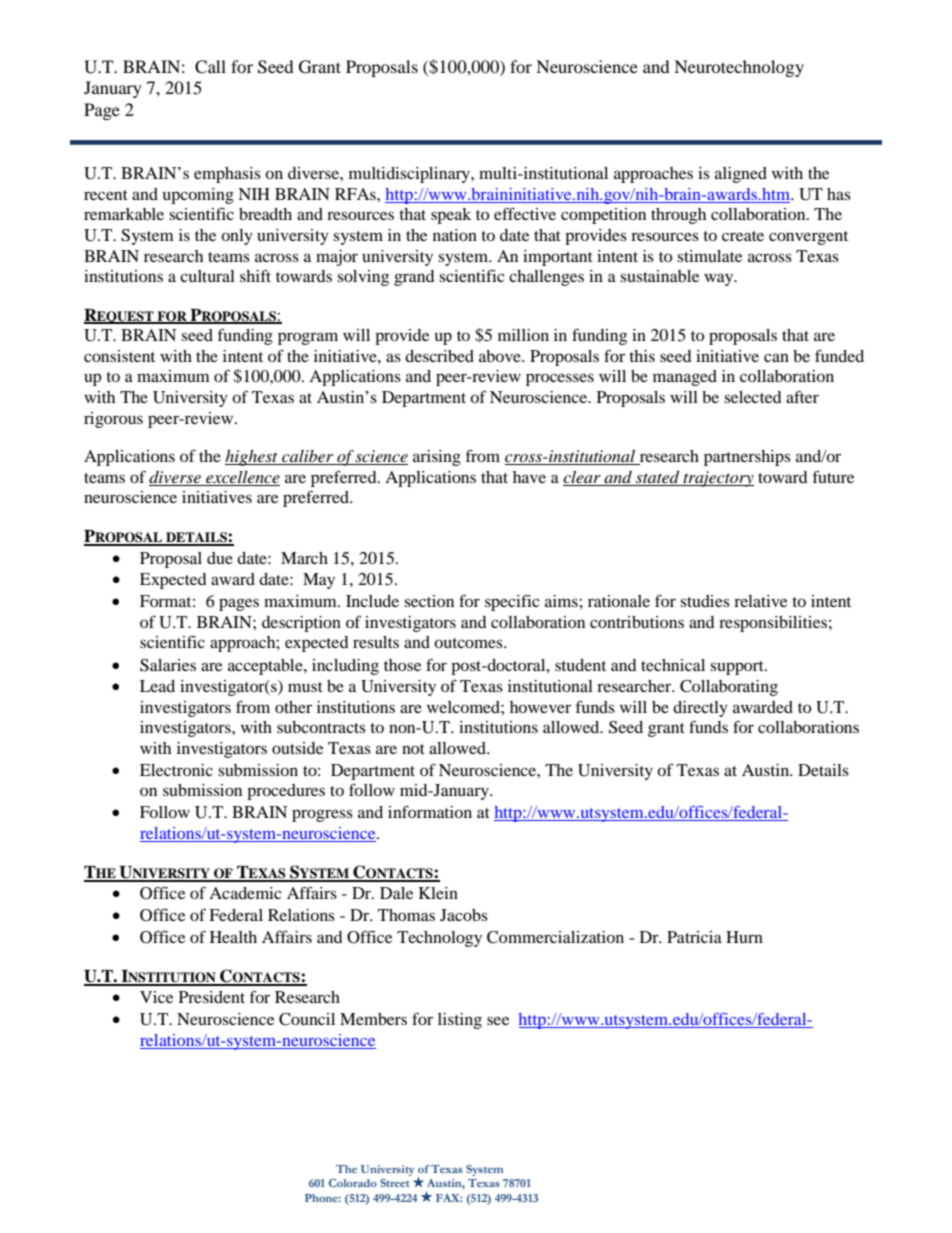 This page has height=1233, width=952. What do you see at coordinates (741, 175) in the page?
I see `aligned` at bounding box center [741, 175].
